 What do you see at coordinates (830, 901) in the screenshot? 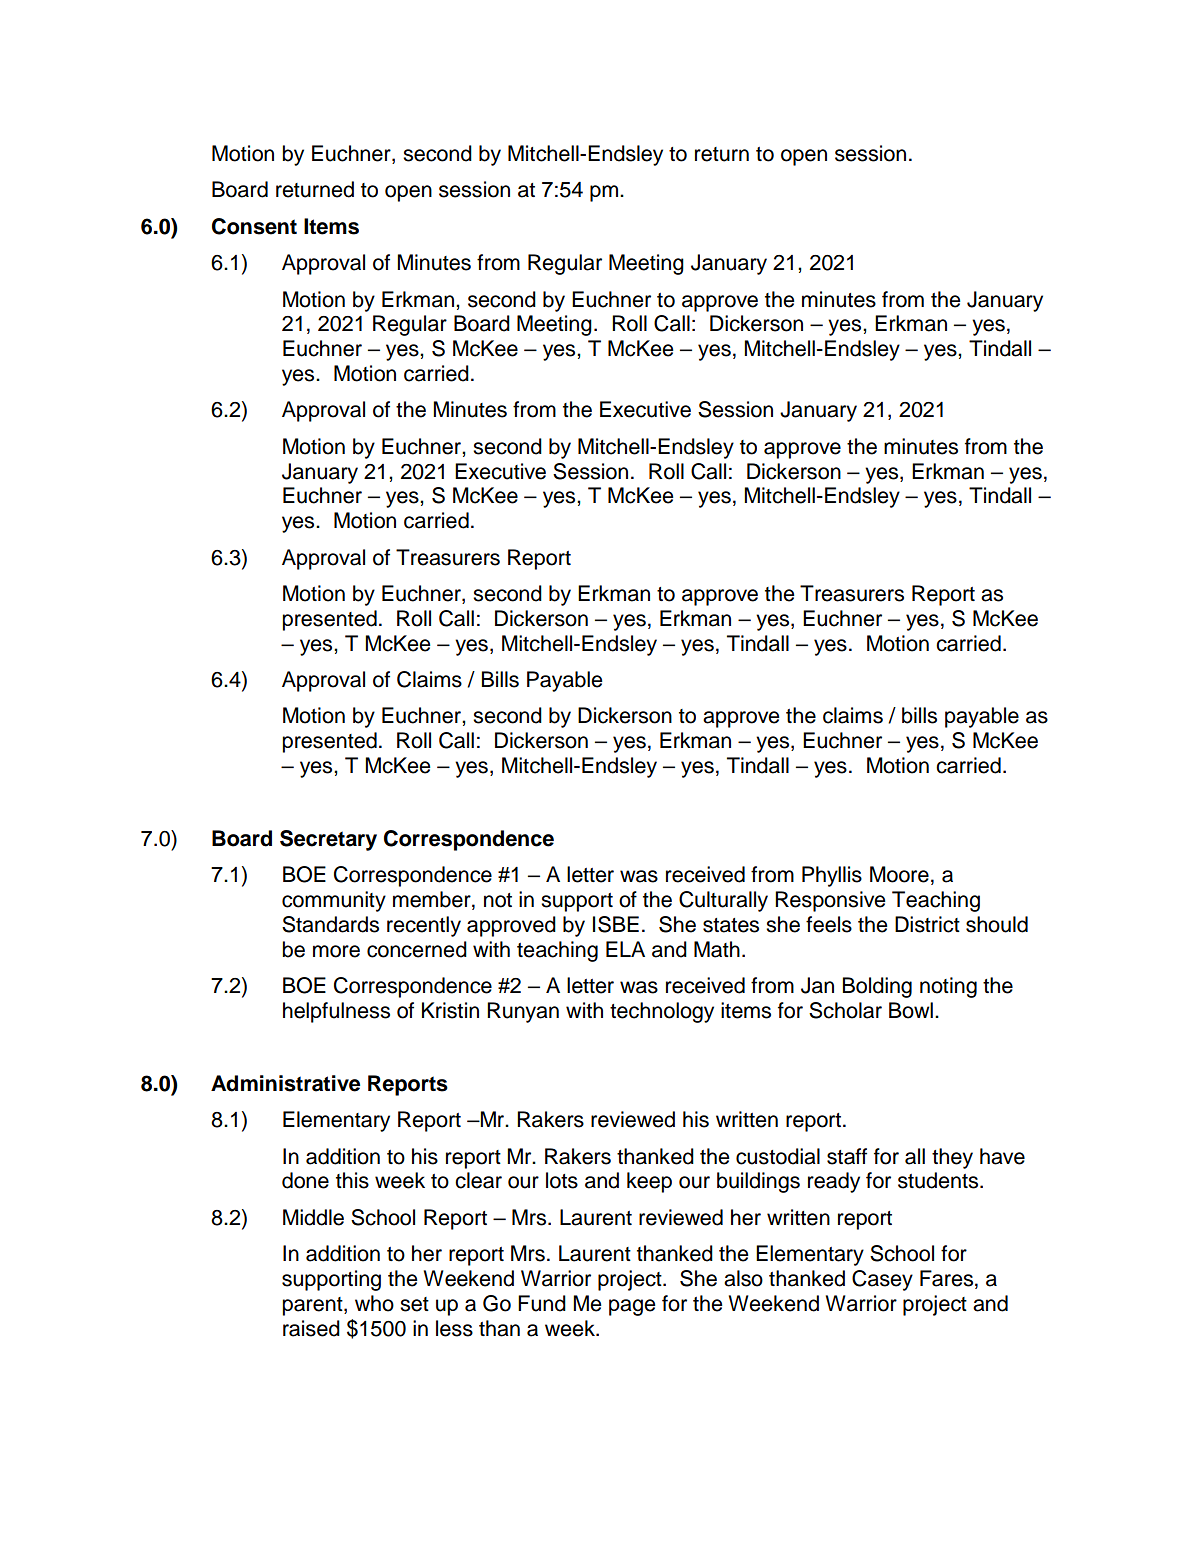
I see `Responsive` at bounding box center [830, 901].
